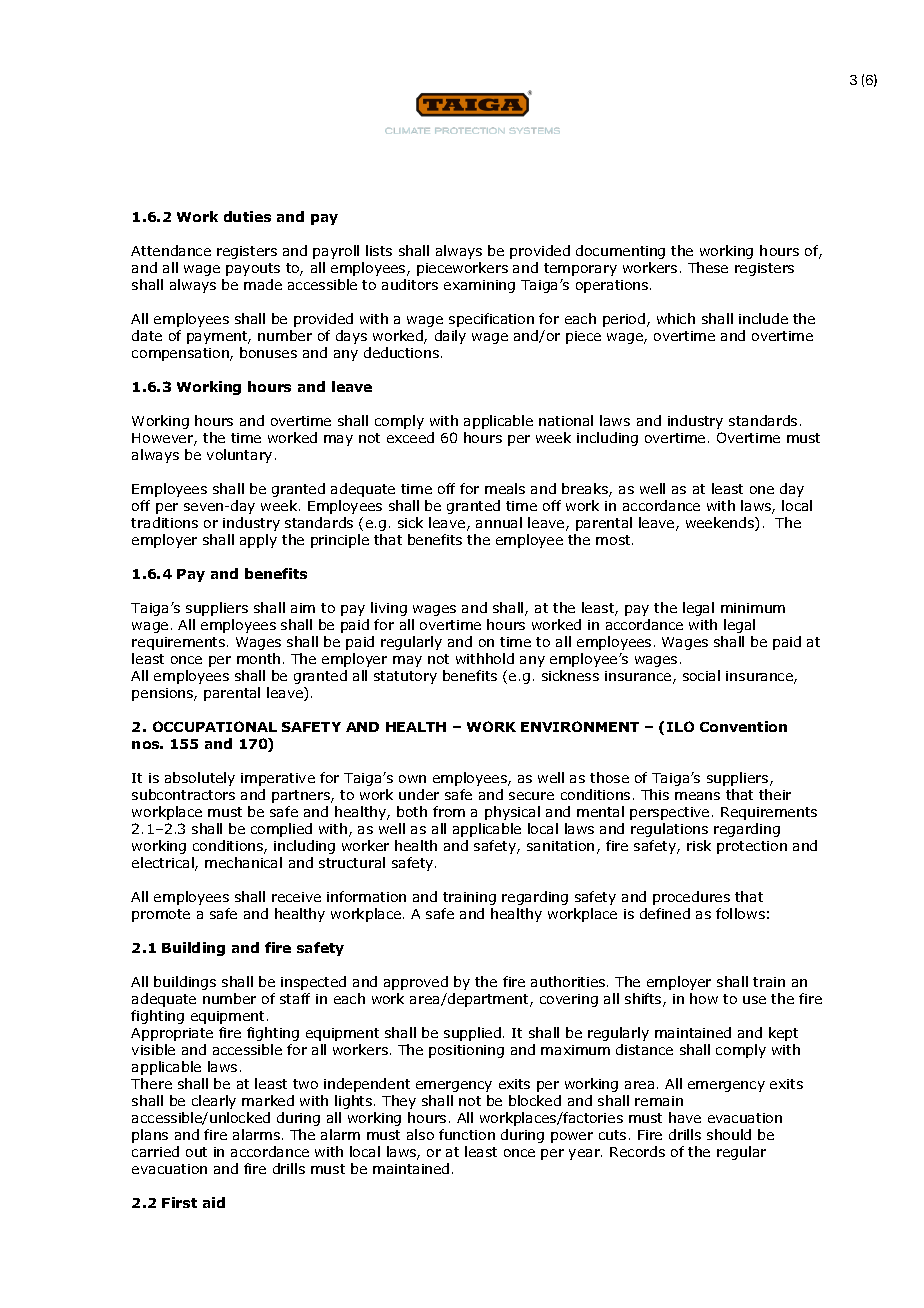  What do you see at coordinates (479, 286) in the screenshot?
I see `examining` at bounding box center [479, 286].
